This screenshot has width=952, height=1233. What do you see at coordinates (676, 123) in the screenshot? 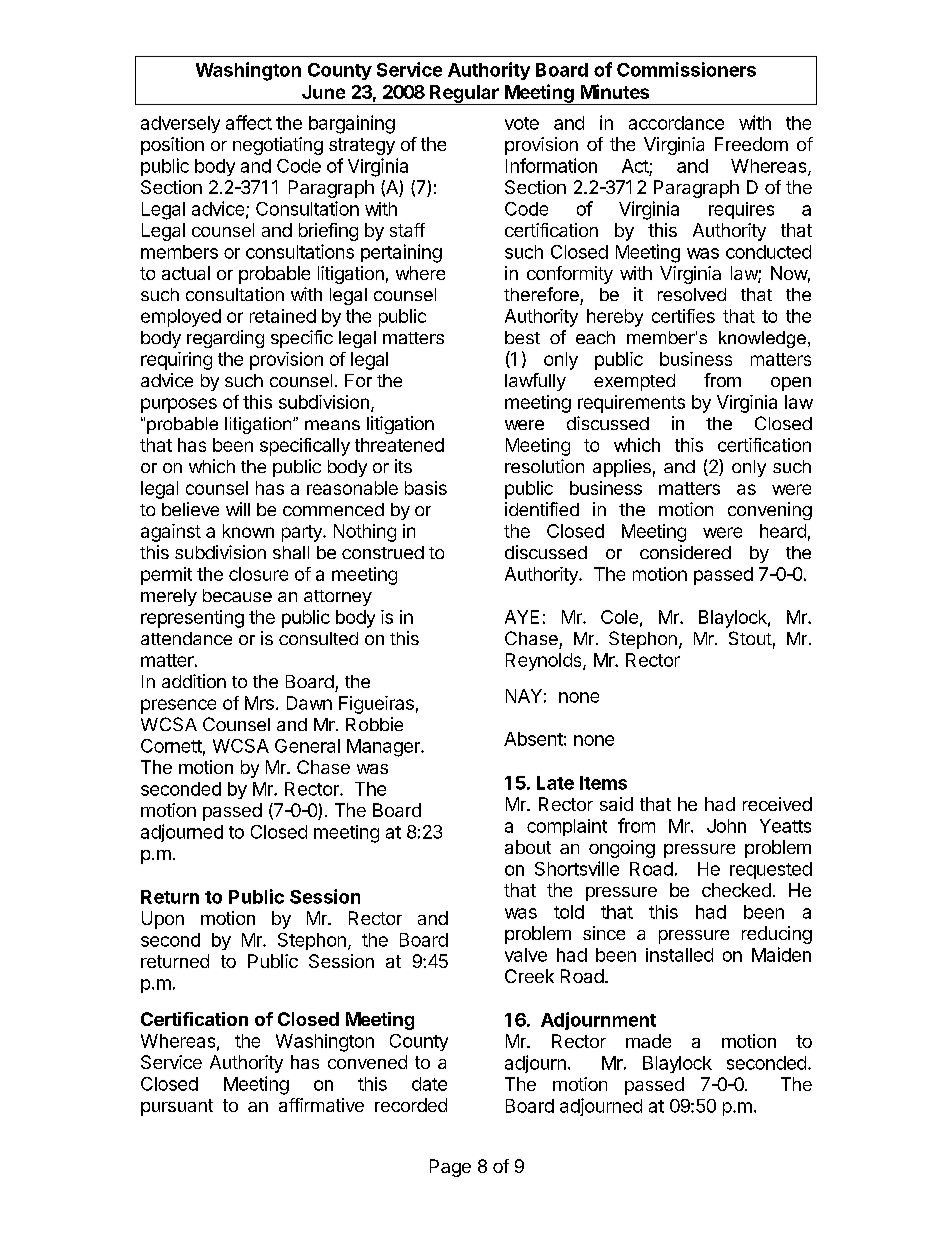
I see `accordance` at bounding box center [676, 123].
